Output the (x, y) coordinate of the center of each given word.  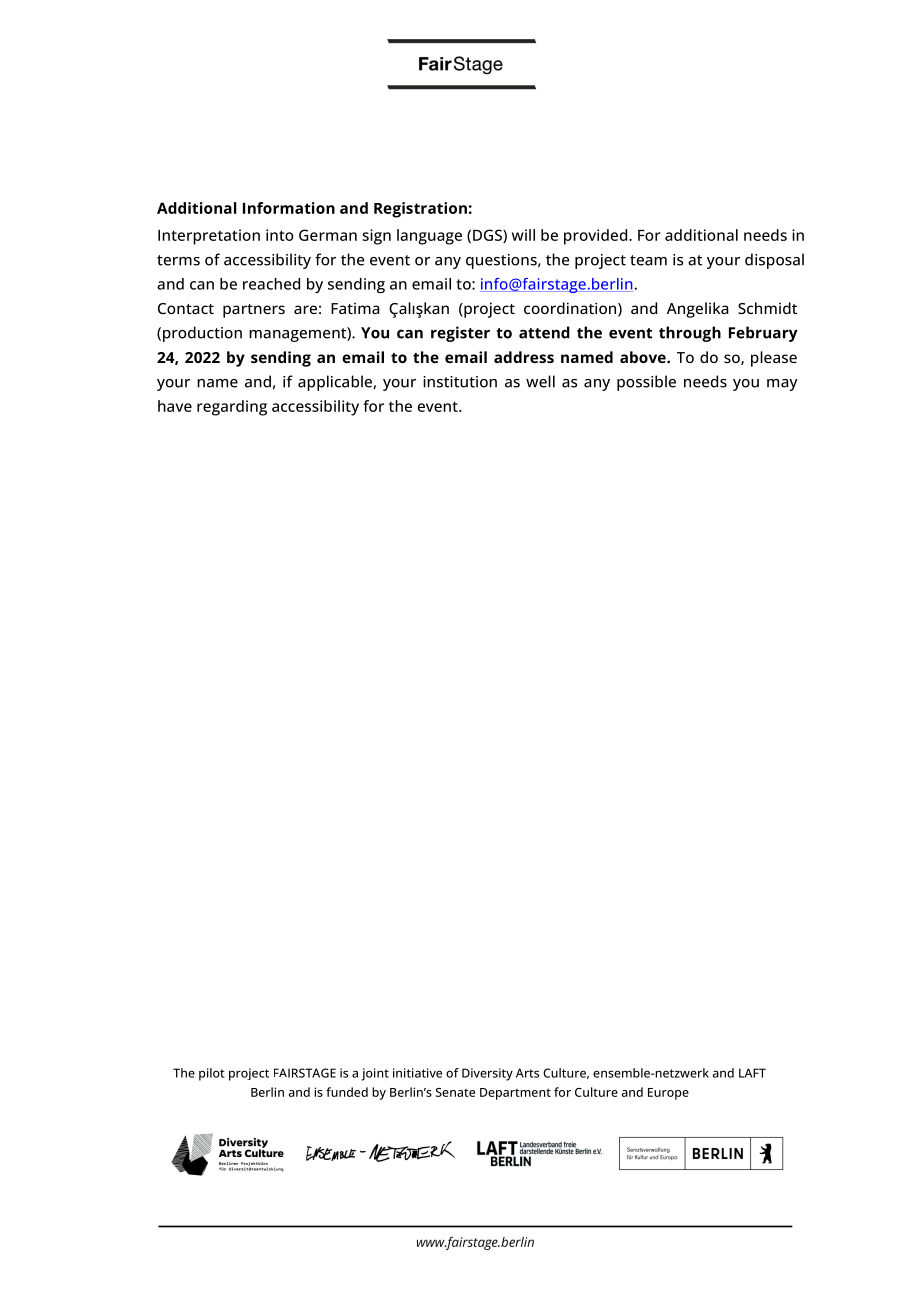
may (782, 385)
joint (375, 1074)
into (280, 235)
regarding (232, 408)
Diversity (487, 1074)
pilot (212, 1074)
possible (646, 383)
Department (515, 1094)
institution (460, 382)
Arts (527, 1073)
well (540, 381)
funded (347, 1092)
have (175, 406)
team (648, 260)
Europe (668, 1094)
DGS (488, 236)
